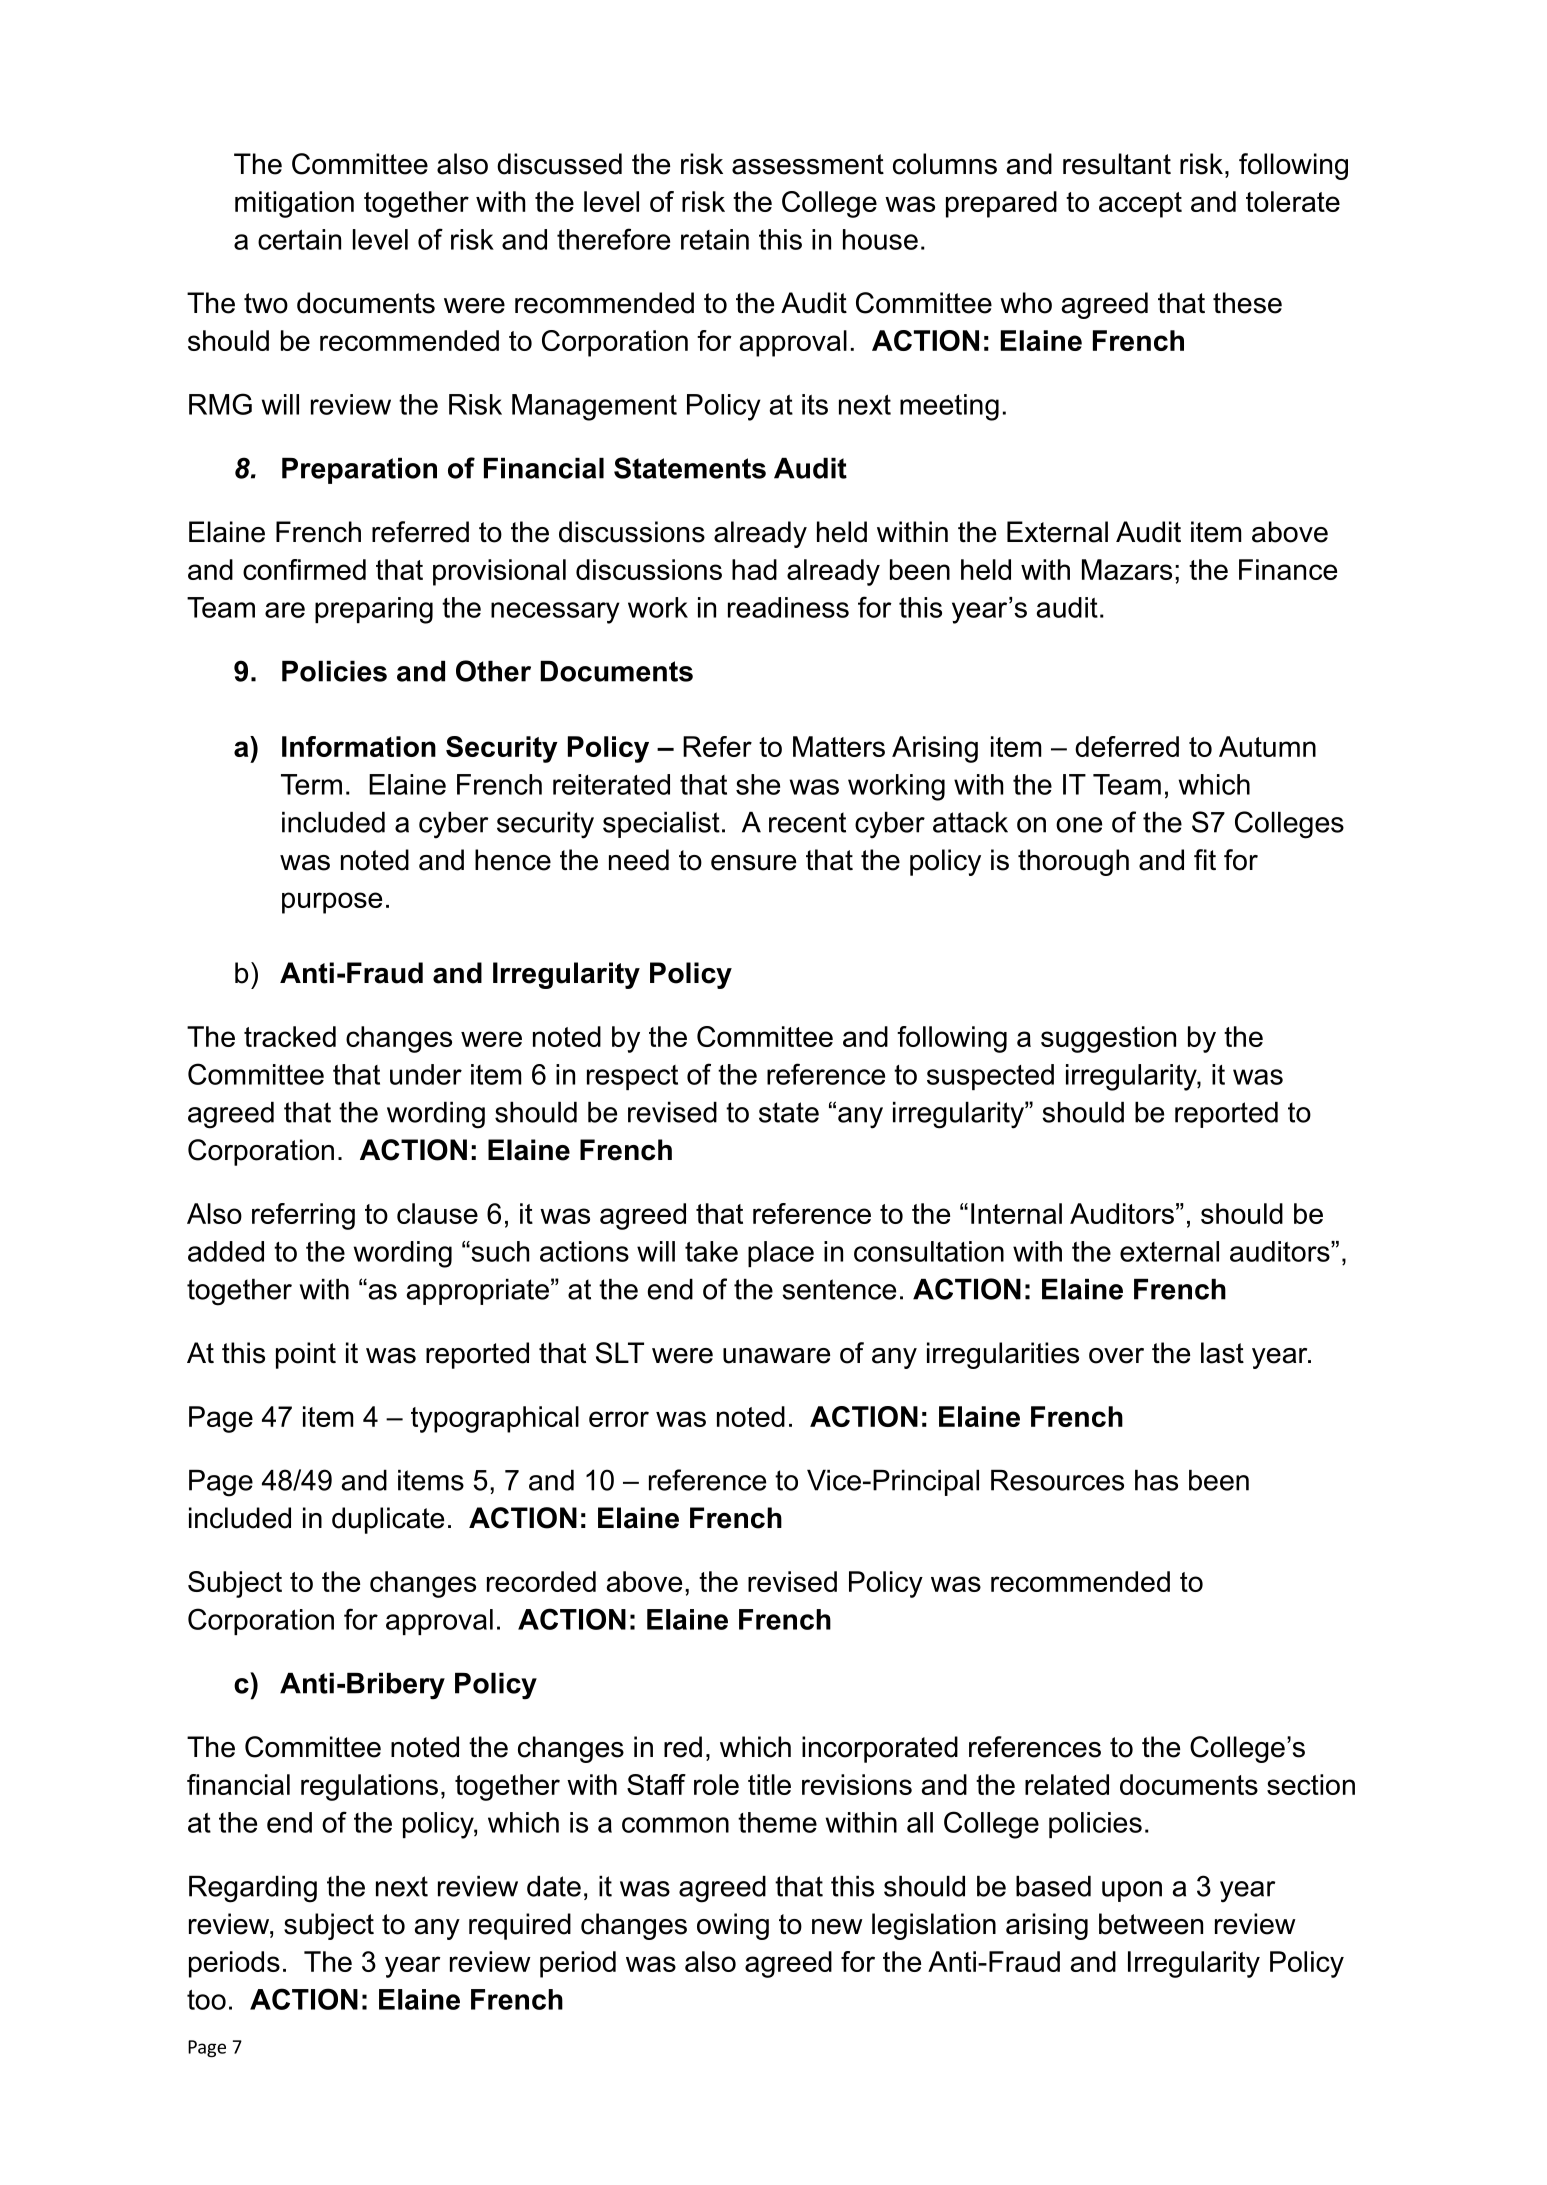  What do you see at coordinates (299, 239) in the image?
I see `certain` at bounding box center [299, 239].
